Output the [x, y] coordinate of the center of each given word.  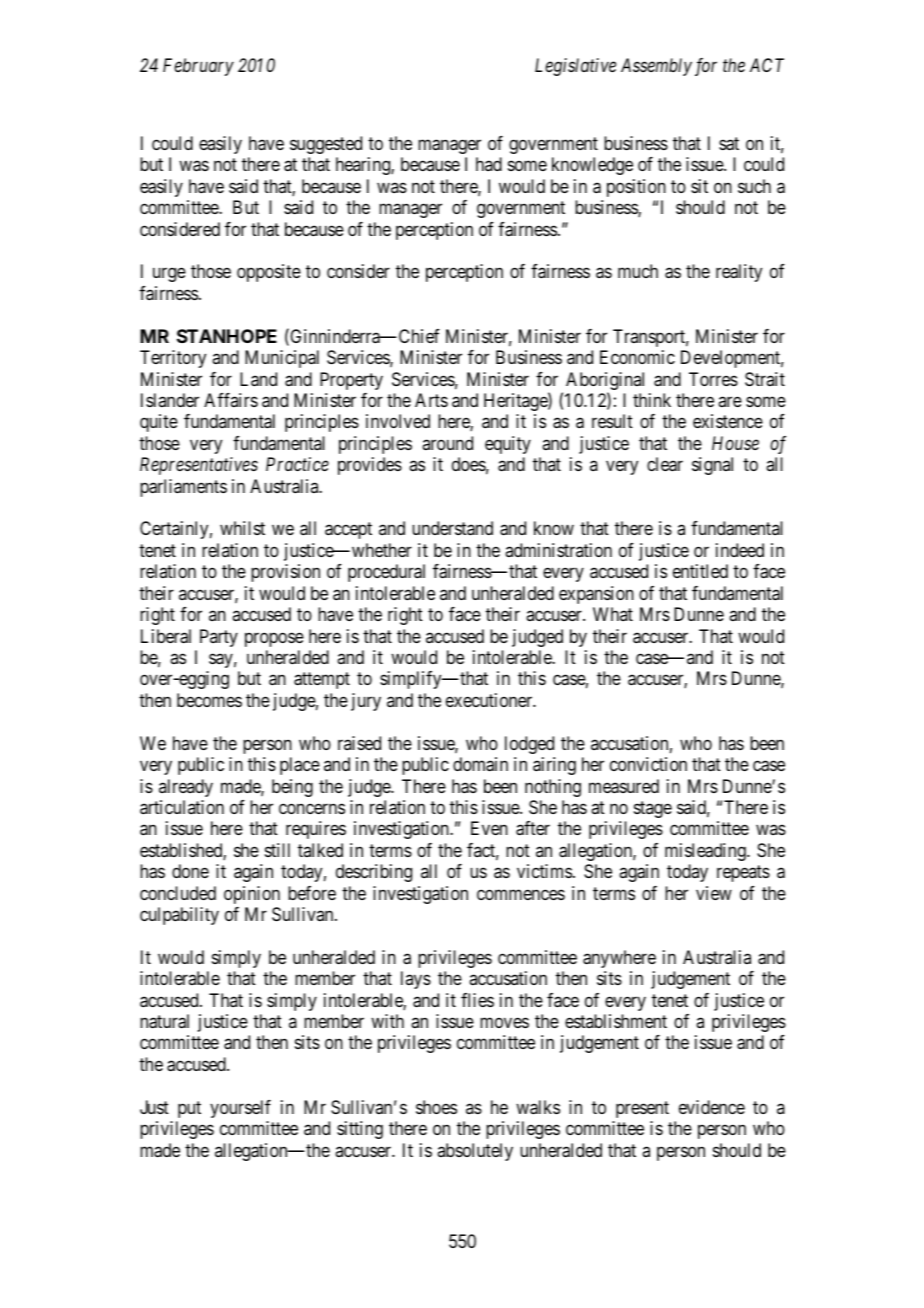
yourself [240, 1109]
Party [219, 638]
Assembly [656, 67]
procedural [386, 573]
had [489, 164]
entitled [700, 571]
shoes [436, 1107]
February [198, 67]
